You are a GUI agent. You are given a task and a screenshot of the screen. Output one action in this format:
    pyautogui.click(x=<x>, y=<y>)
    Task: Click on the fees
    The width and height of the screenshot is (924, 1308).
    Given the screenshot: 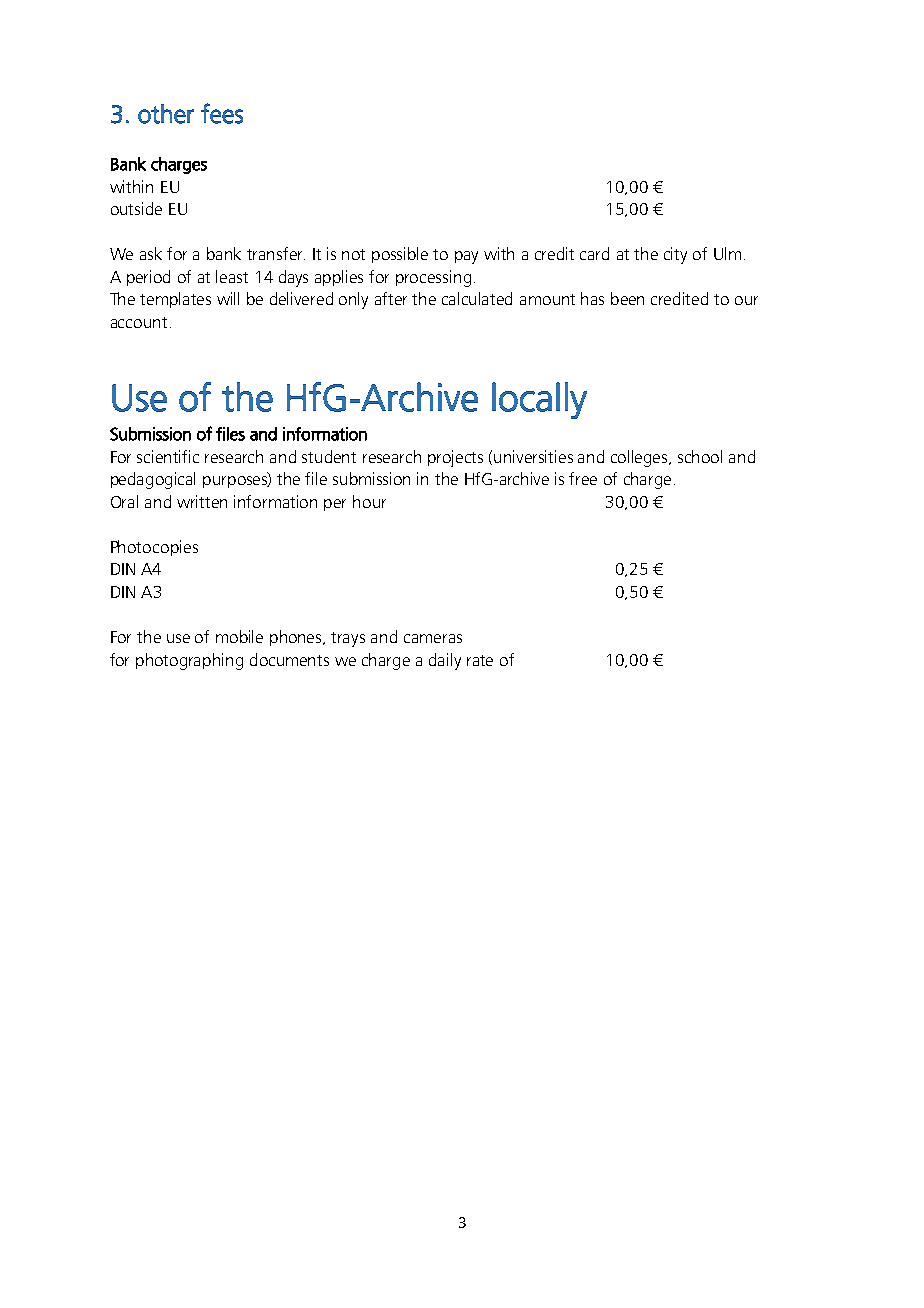 What is the action you would take?
    pyautogui.click(x=222, y=113)
